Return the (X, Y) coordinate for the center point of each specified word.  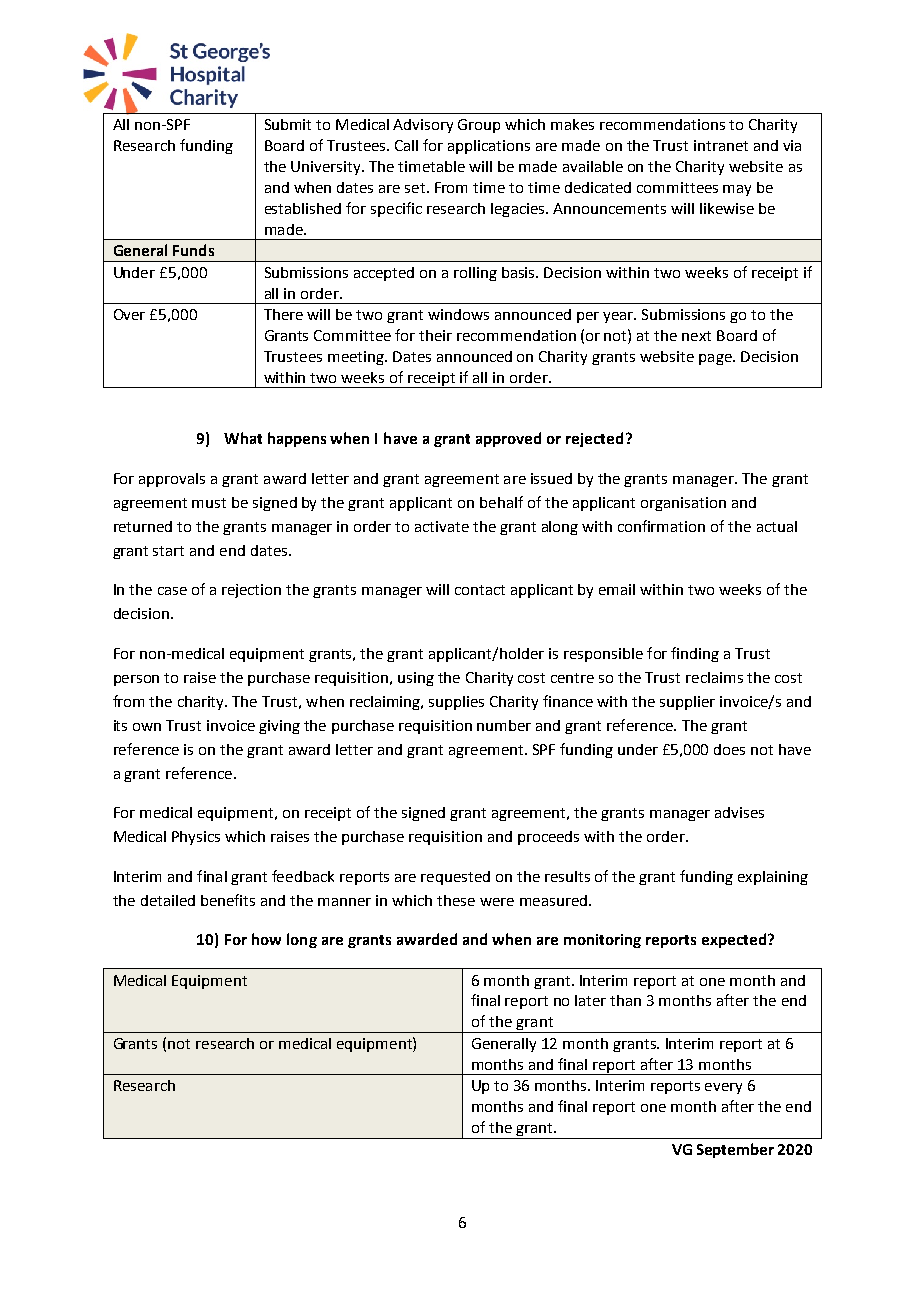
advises (739, 812)
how (266, 939)
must (209, 503)
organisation (683, 504)
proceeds (548, 838)
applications (489, 147)
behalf (501, 502)
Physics (196, 838)
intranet (721, 145)
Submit (288, 124)
